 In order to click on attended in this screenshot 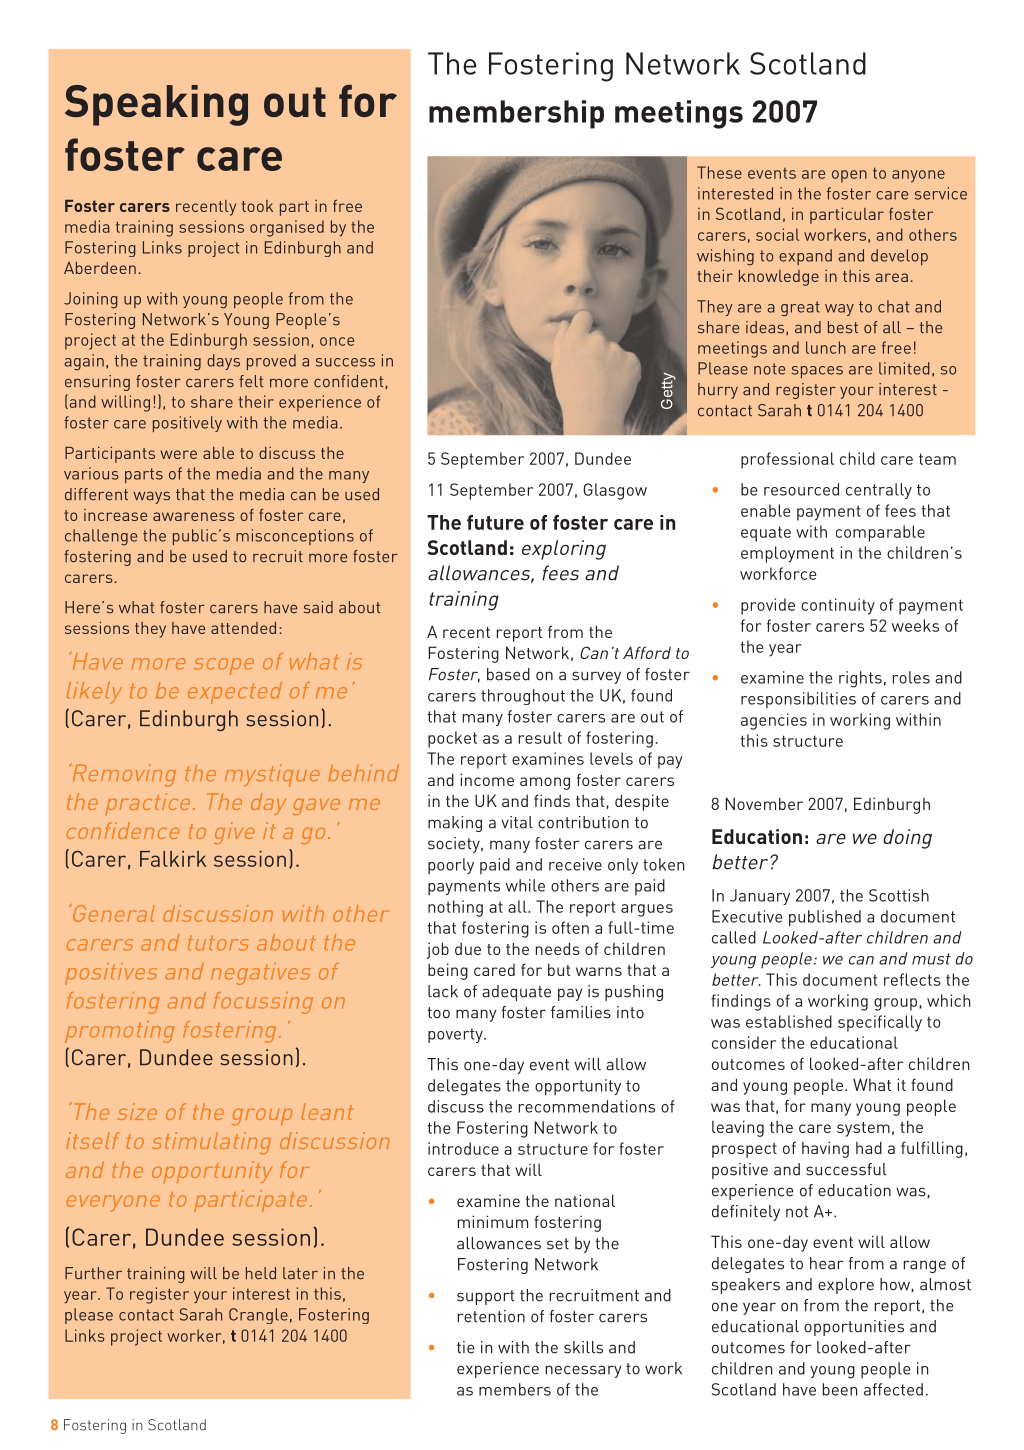, I will do `click(243, 628)`.
